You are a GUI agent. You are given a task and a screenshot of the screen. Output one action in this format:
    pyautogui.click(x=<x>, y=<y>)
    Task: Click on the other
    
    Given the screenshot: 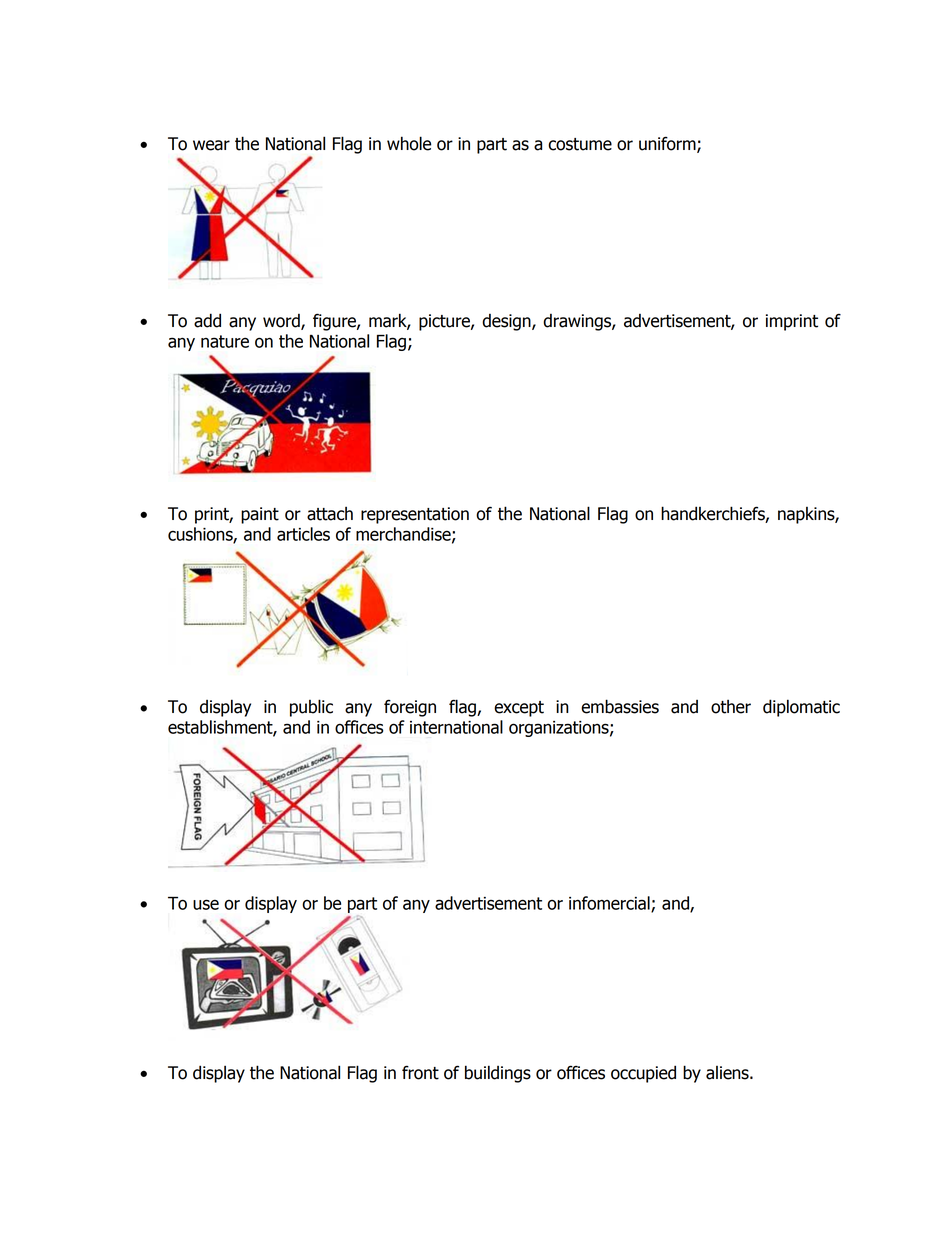 What is the action you would take?
    pyautogui.click(x=731, y=707)
